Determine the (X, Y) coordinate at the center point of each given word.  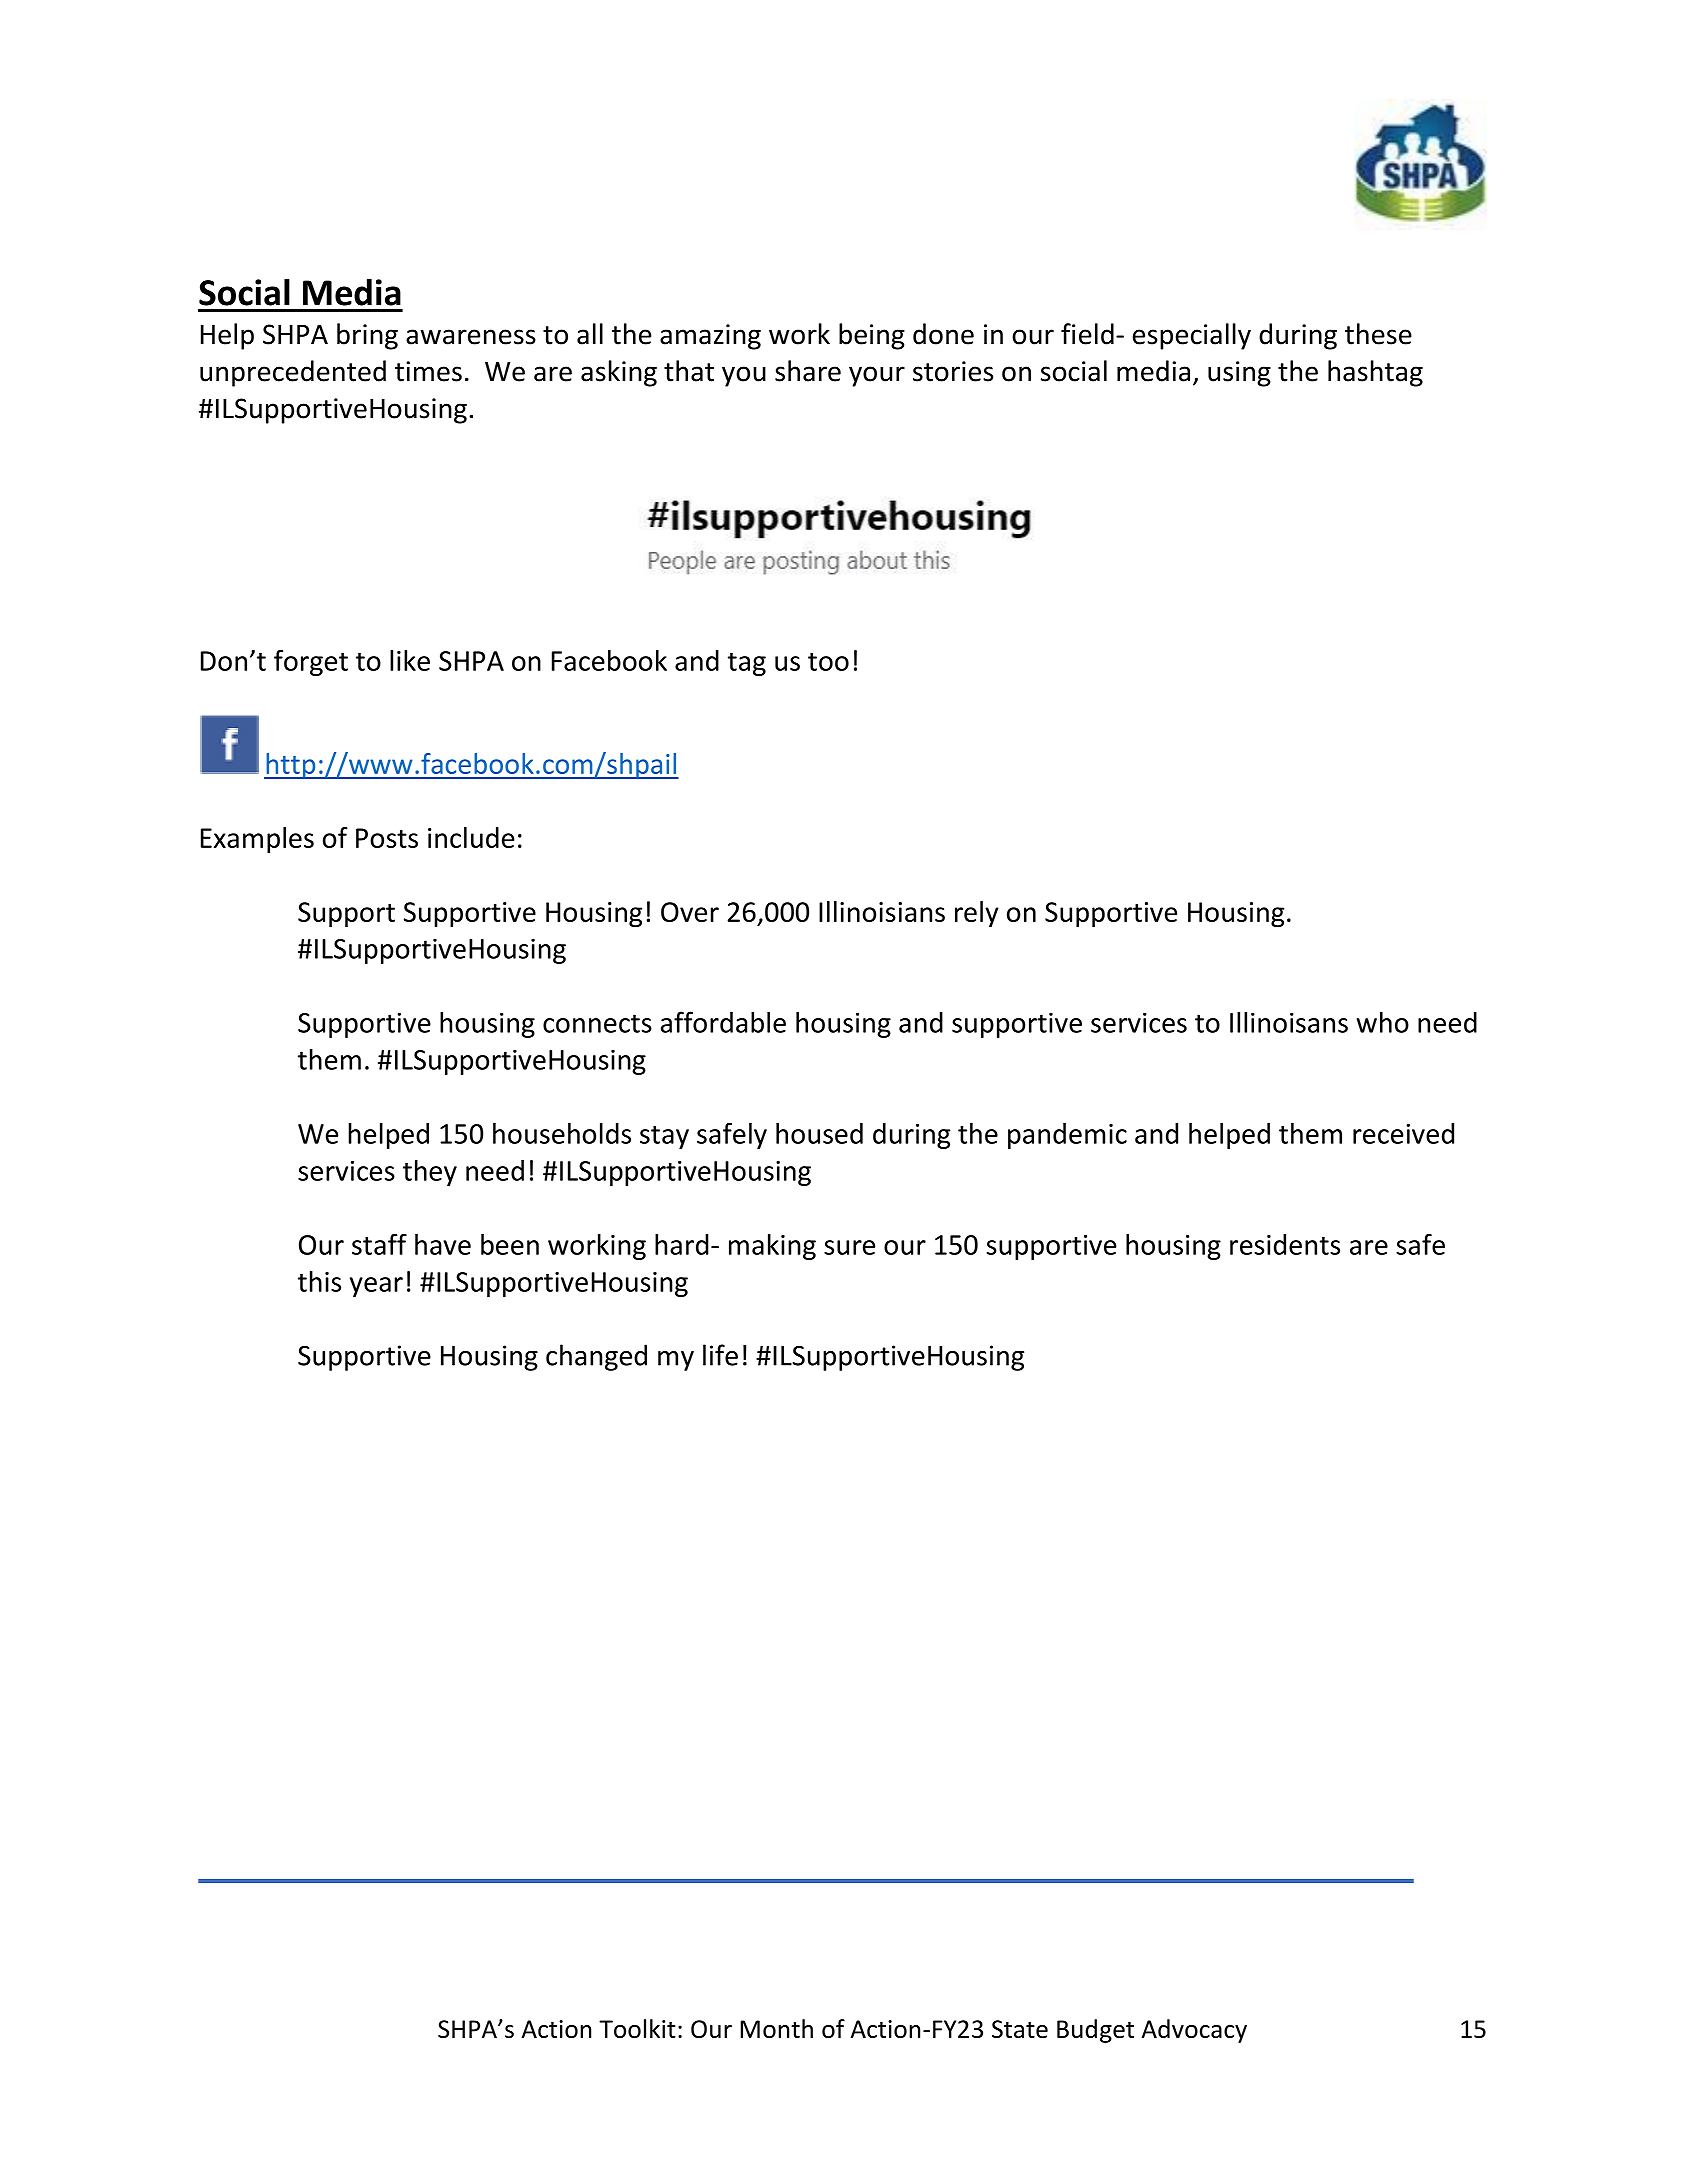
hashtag (1375, 373)
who (1383, 1022)
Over (690, 912)
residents (1285, 1244)
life (720, 1355)
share (808, 371)
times (428, 371)
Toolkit (637, 2028)
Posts (387, 838)
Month (776, 2028)
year (376, 1287)
